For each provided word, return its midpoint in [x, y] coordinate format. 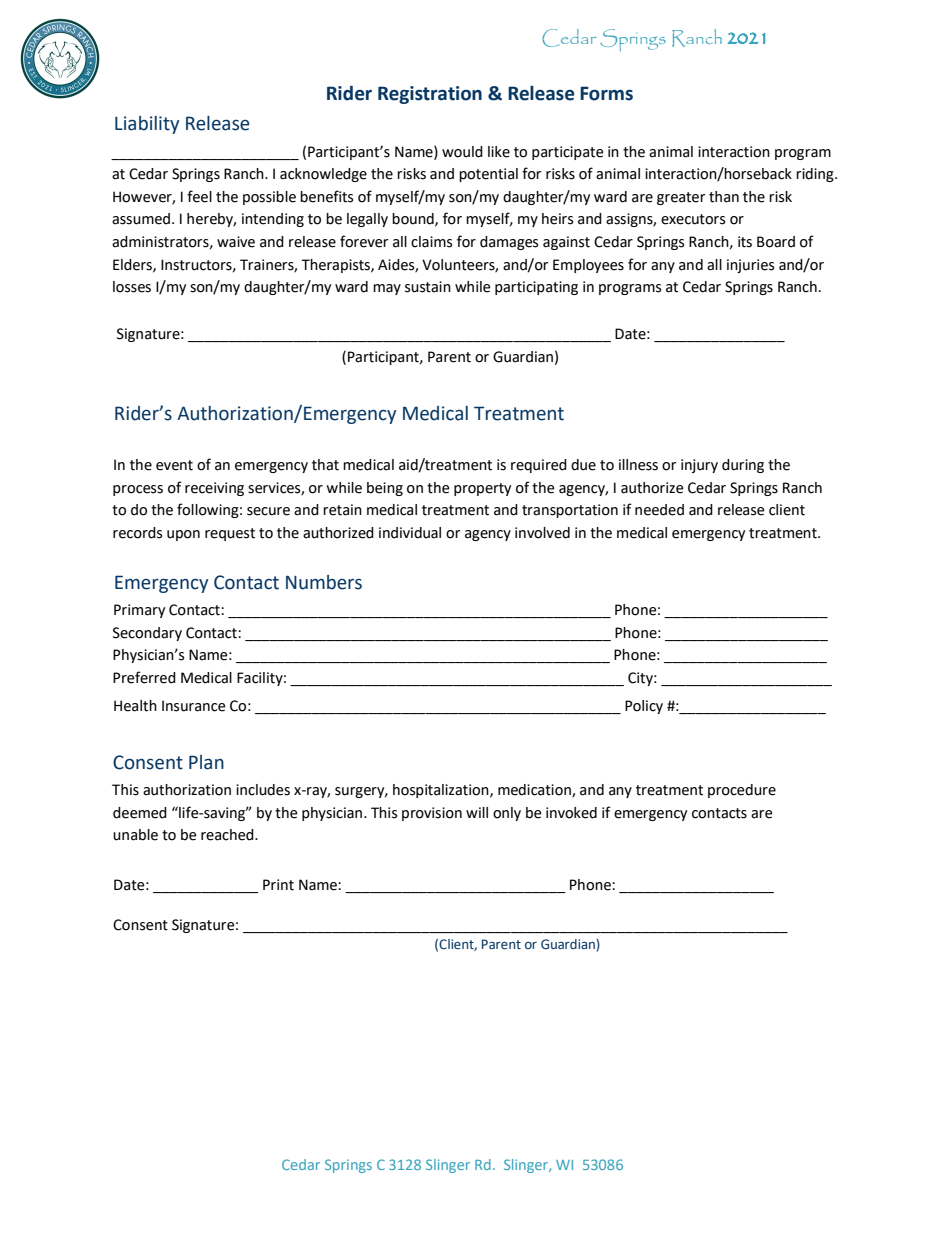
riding [816, 175]
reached [228, 835]
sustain [428, 287]
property [482, 489]
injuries [750, 266]
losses [132, 287]
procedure [742, 791]
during [743, 466]
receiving [214, 489]
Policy [644, 707]
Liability [147, 125]
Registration [430, 95]
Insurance [194, 706]
